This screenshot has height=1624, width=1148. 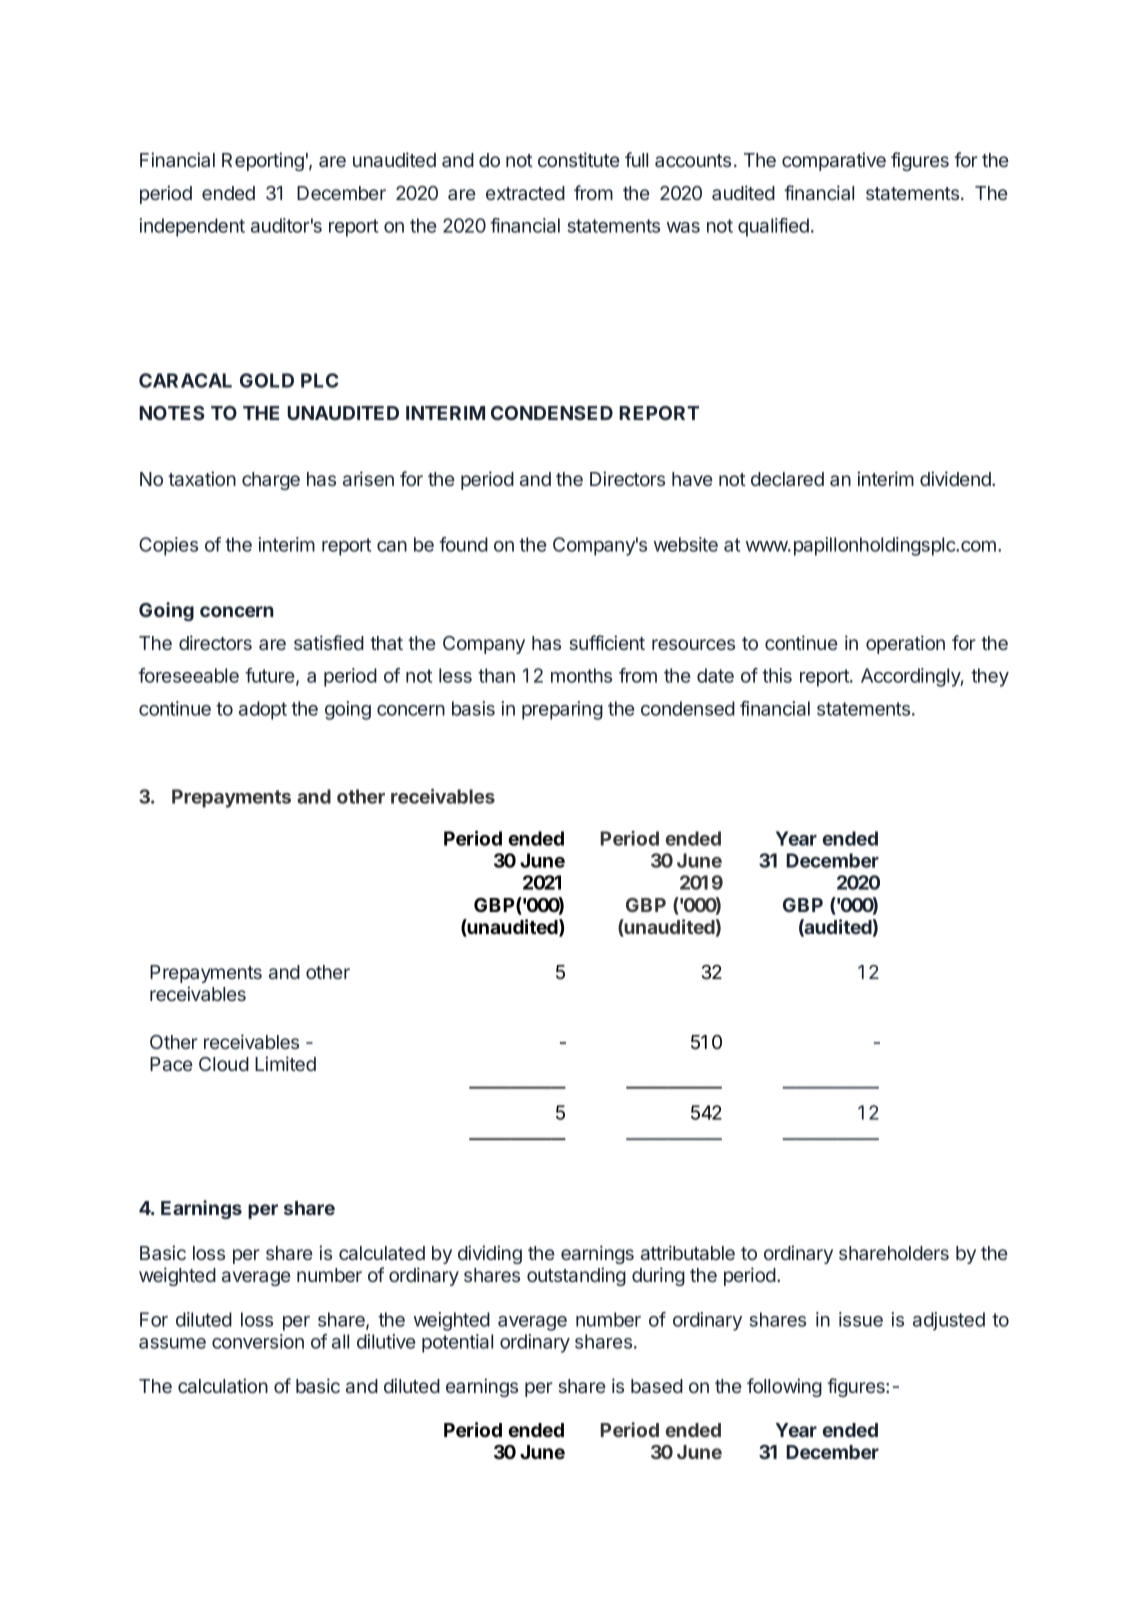 What do you see at coordinates (258, 1341) in the screenshot?
I see `conversion` at bounding box center [258, 1341].
